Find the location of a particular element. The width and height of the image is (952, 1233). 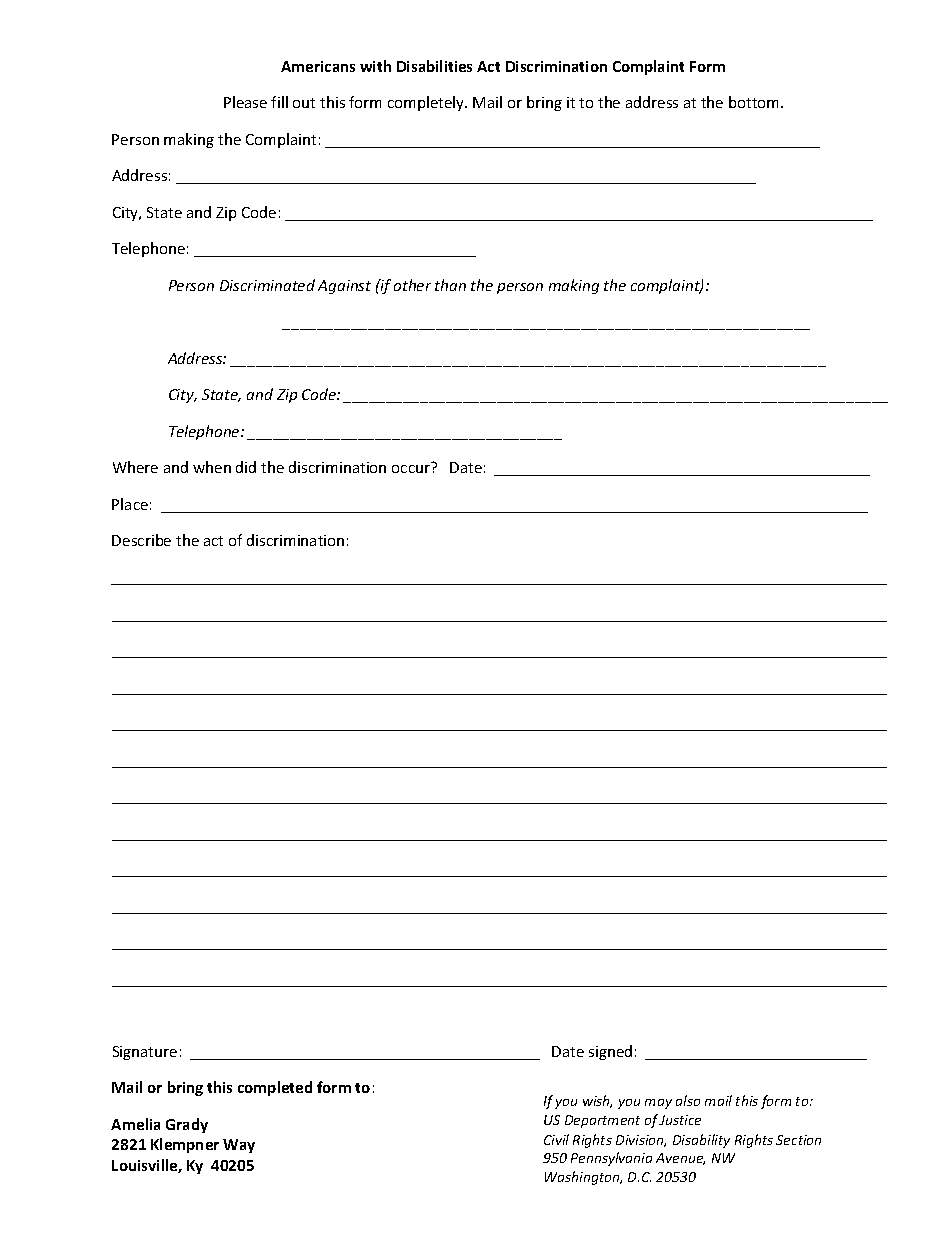

than is located at coordinates (450, 285).
